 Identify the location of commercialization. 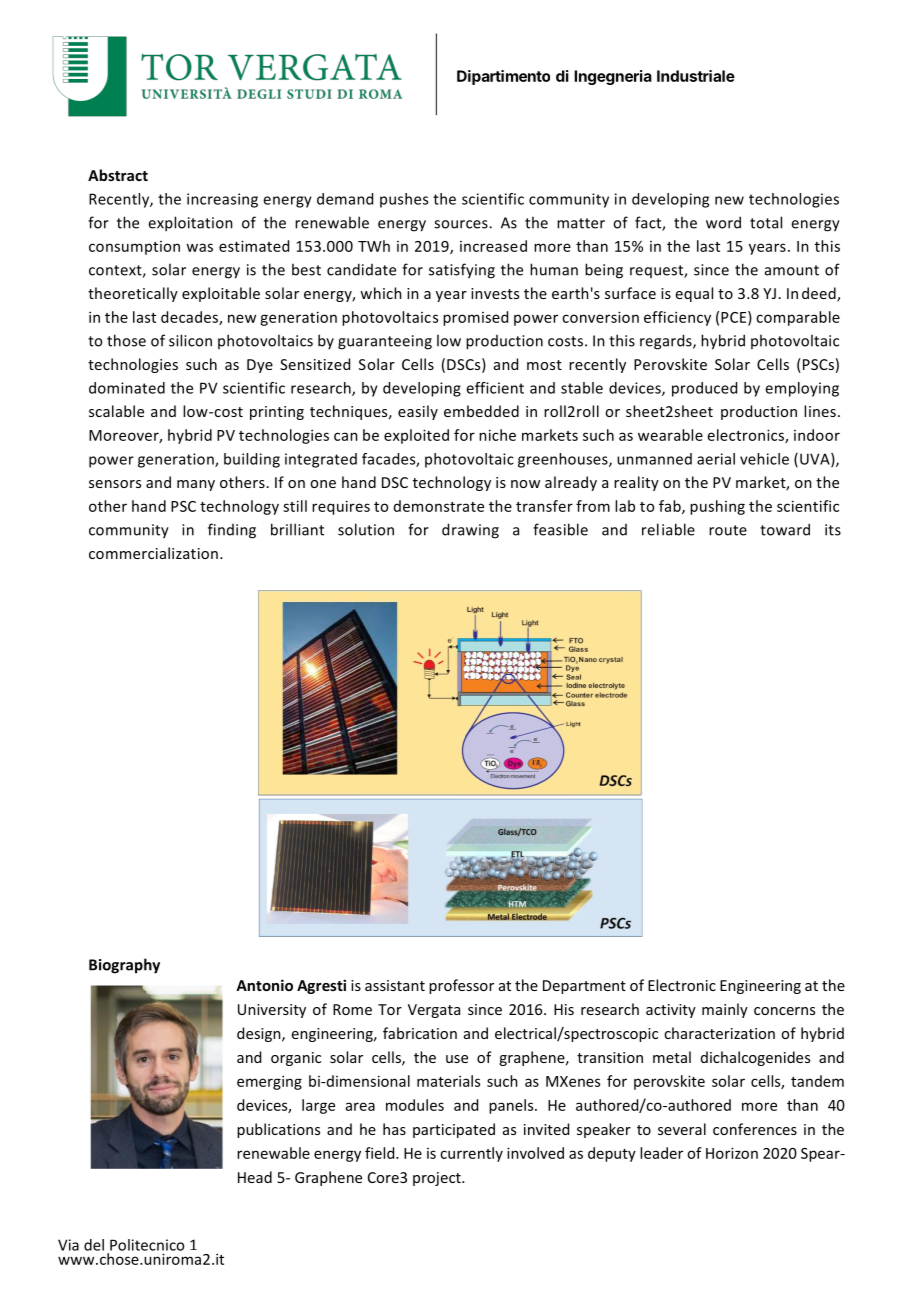
(153, 553).
